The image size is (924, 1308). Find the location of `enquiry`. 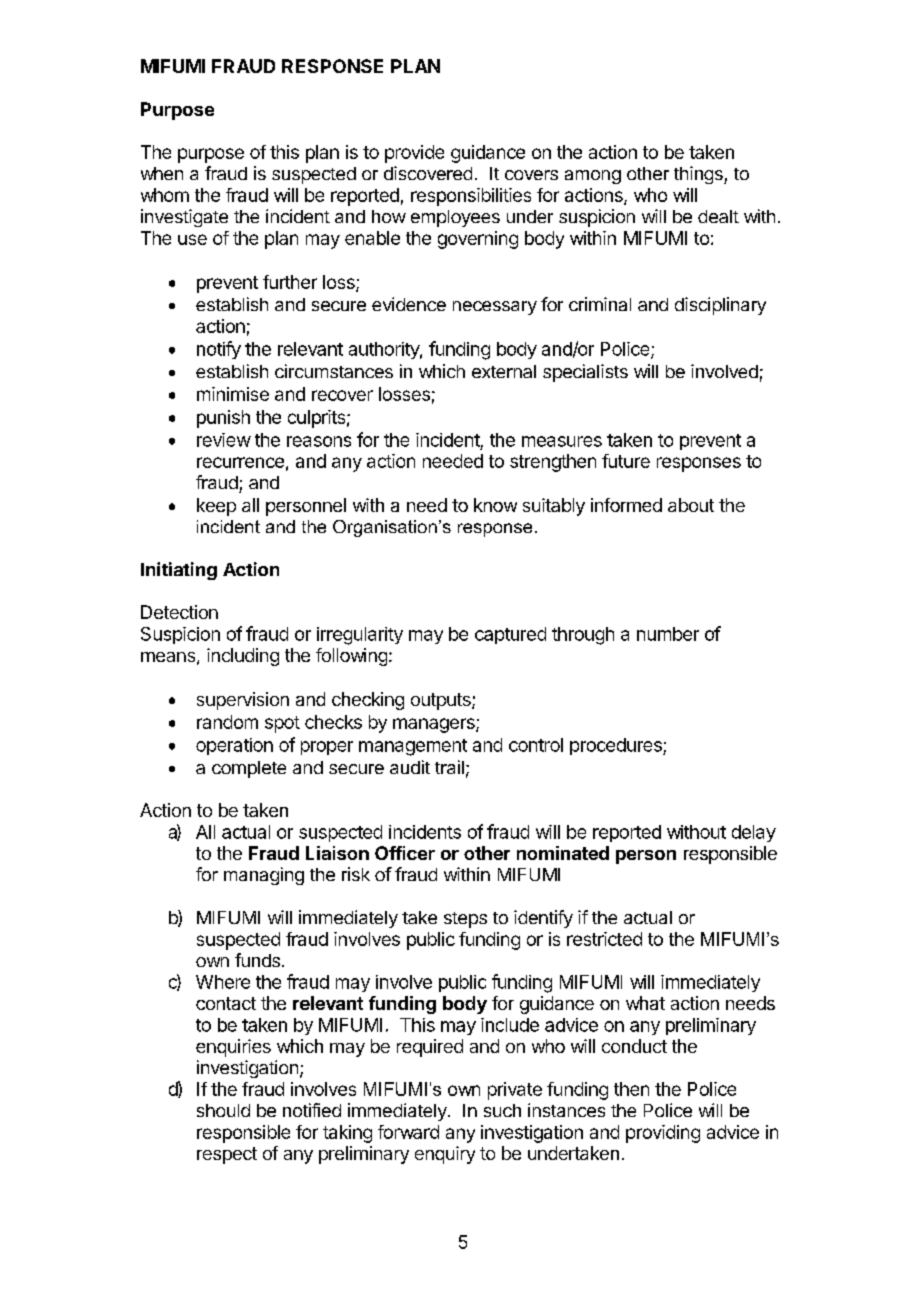

enquiry is located at coordinates (445, 1155).
